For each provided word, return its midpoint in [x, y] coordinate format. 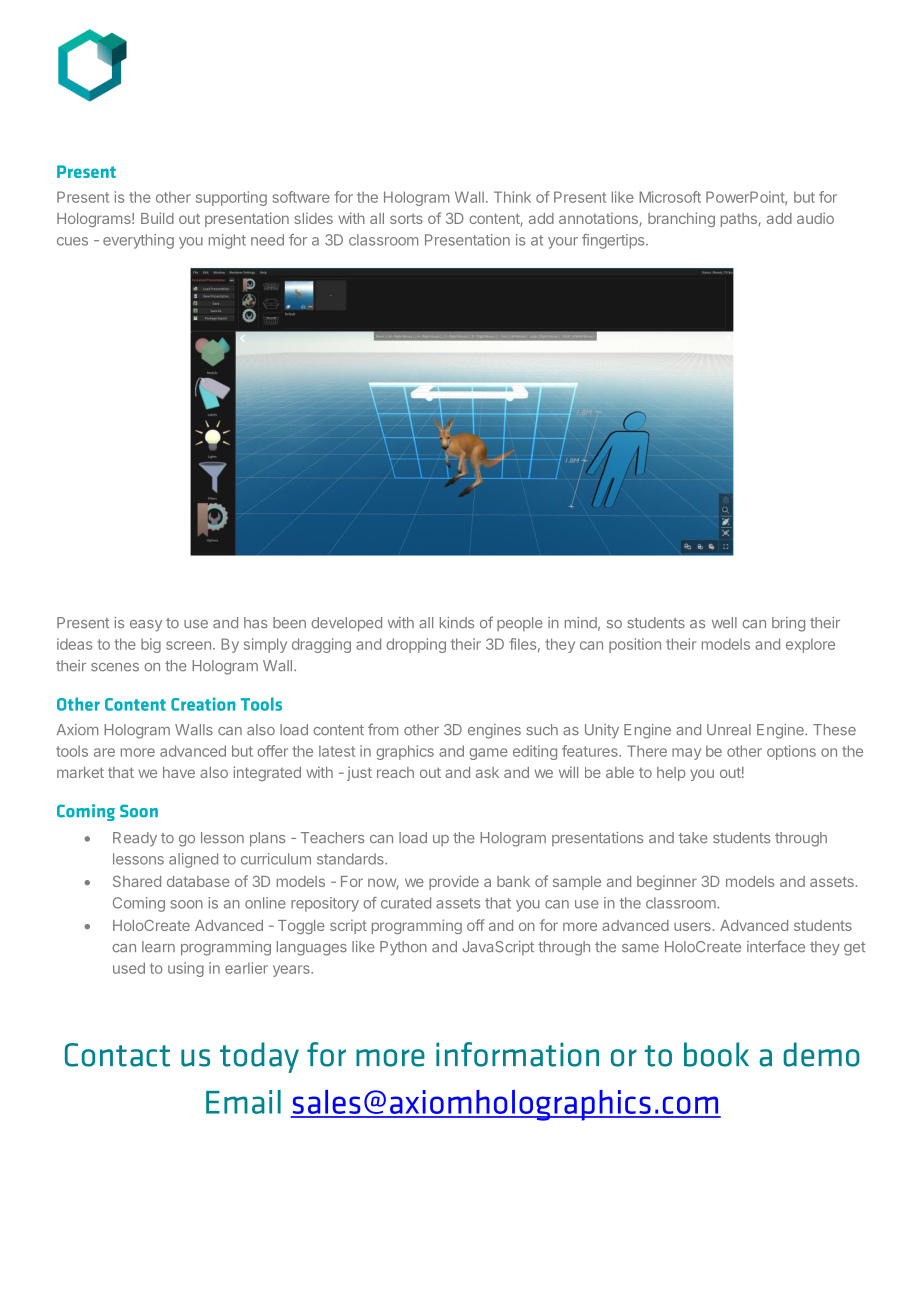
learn [158, 947]
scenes [115, 667]
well [724, 623]
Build [157, 218]
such [542, 730]
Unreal [729, 730]
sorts [406, 219]
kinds [457, 622]
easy [146, 626]
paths [739, 220]
